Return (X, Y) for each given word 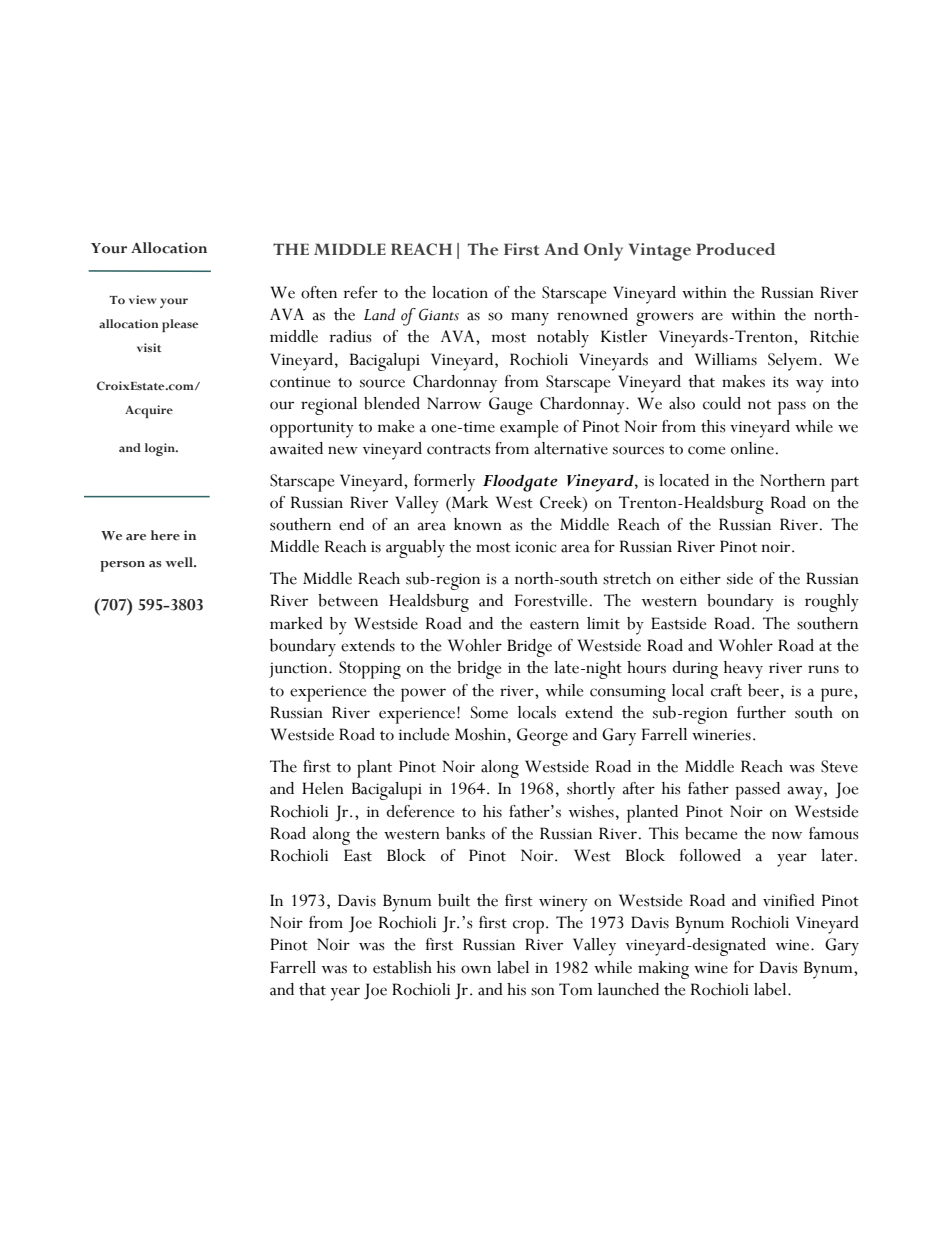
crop (528, 927)
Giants (439, 314)
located (684, 480)
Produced (735, 249)
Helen (323, 788)
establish (402, 967)
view (142, 299)
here (165, 535)
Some (489, 712)
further (761, 712)
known (478, 524)
